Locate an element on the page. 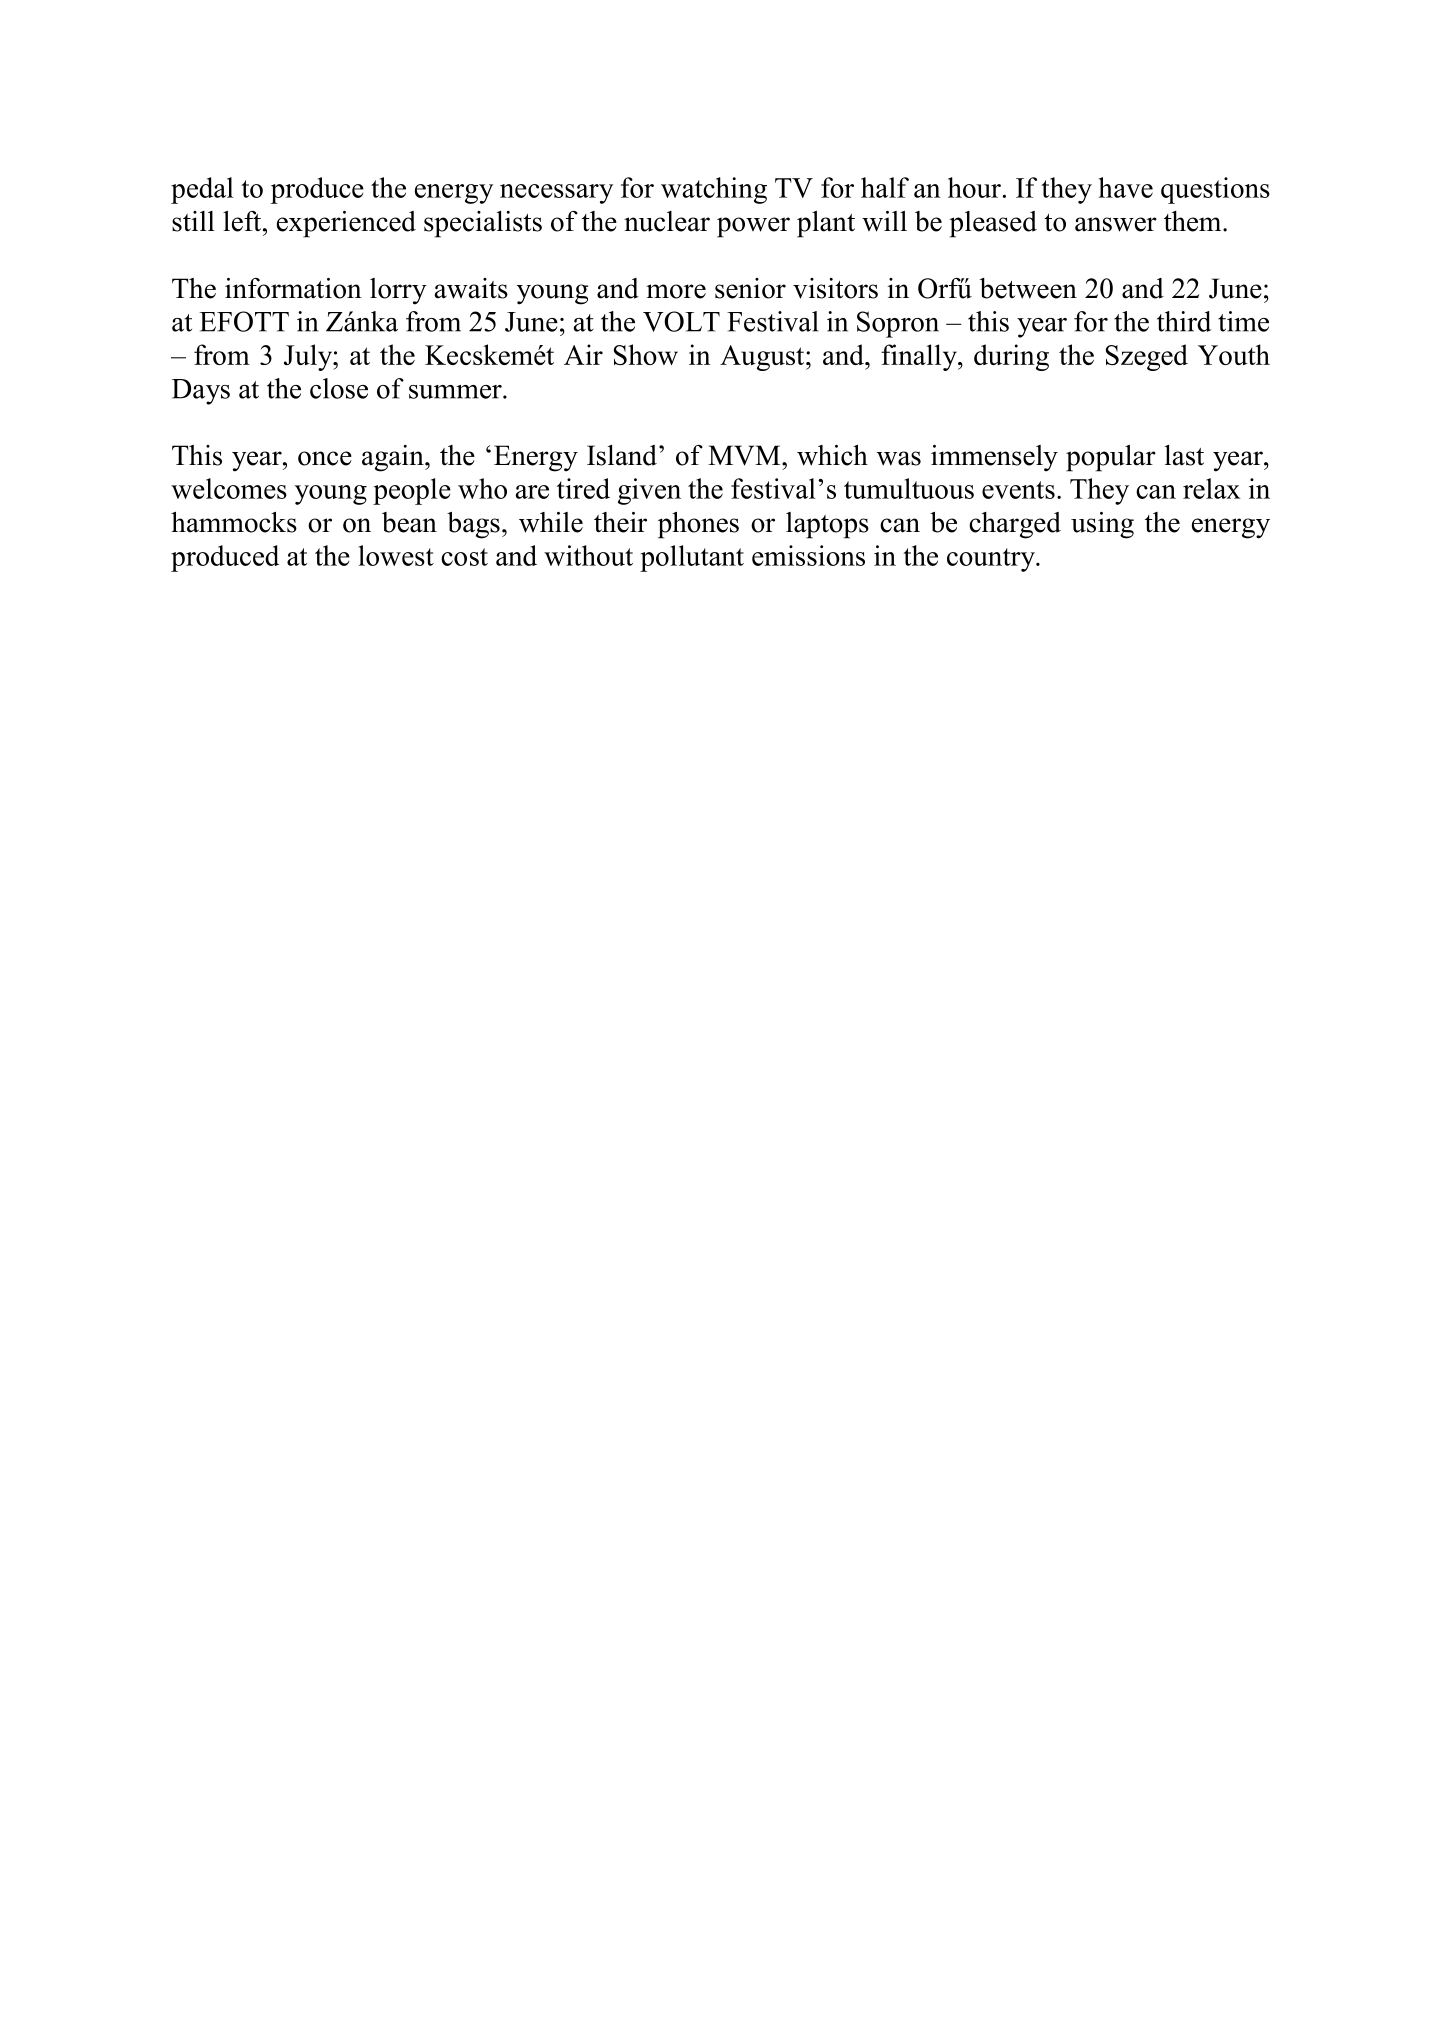 This image has height=2040, width=1442. have is located at coordinates (1126, 187).
